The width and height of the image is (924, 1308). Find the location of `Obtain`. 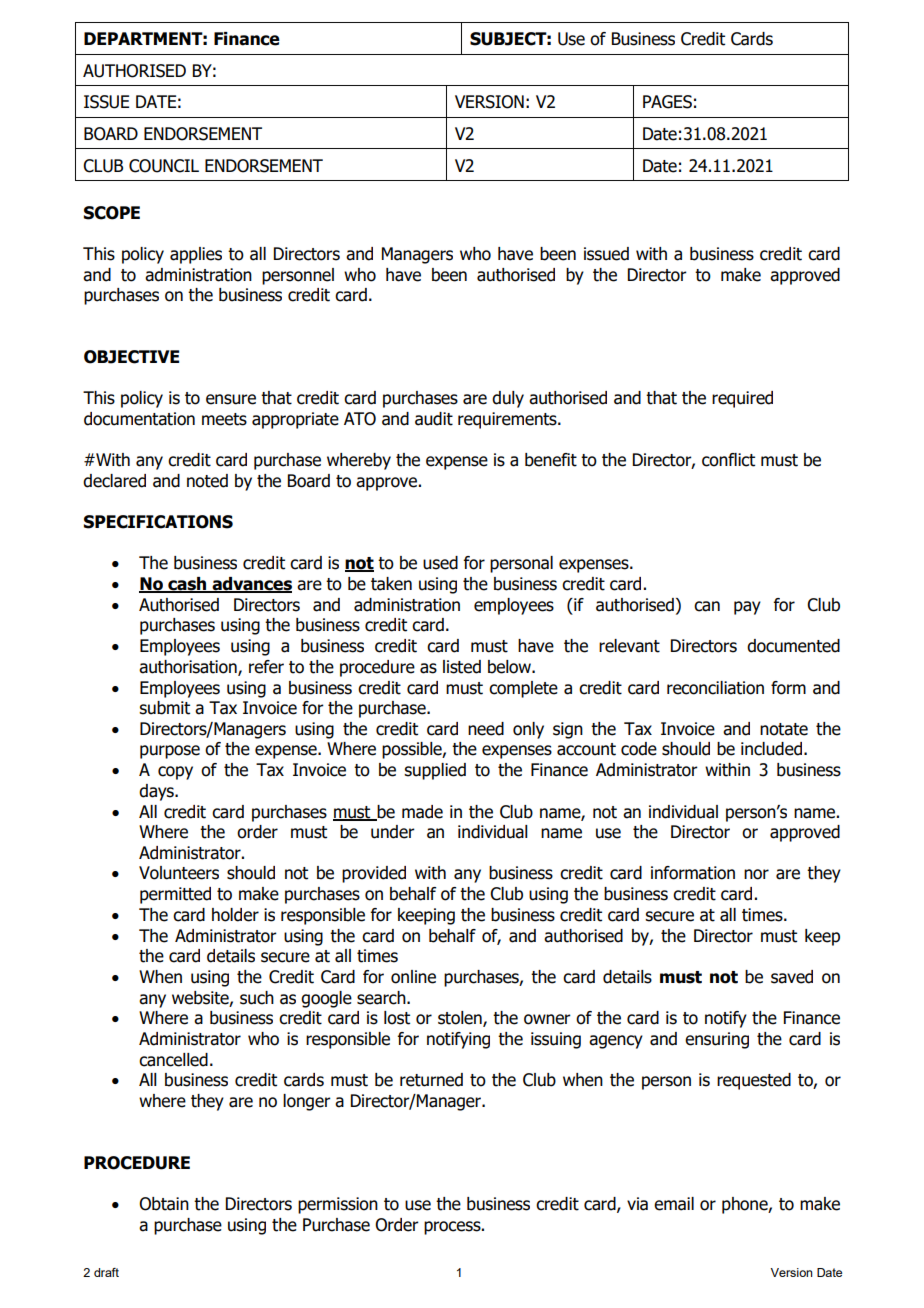

Obtain is located at coordinates (164, 1204).
